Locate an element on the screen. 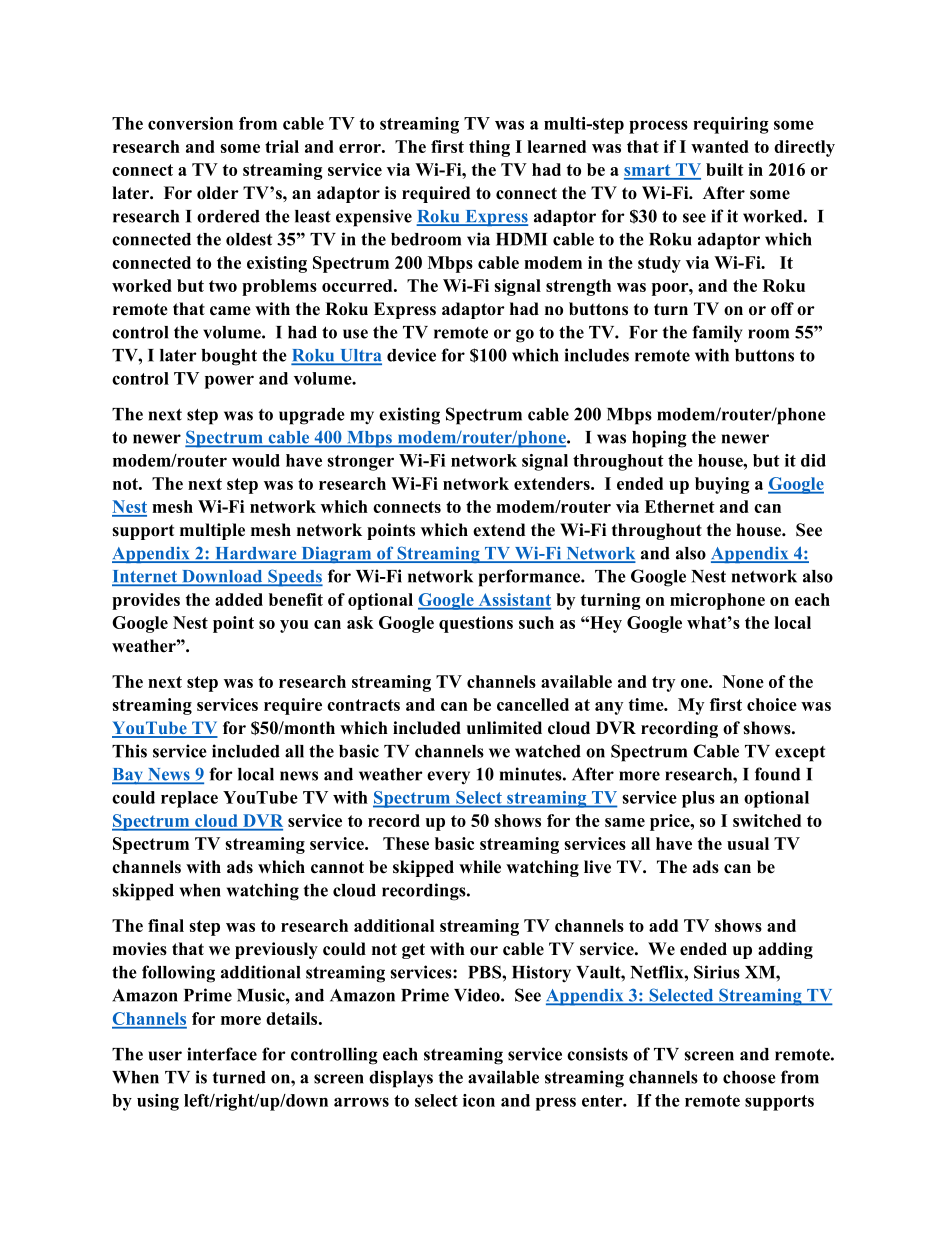  thing is located at coordinates (489, 148).
